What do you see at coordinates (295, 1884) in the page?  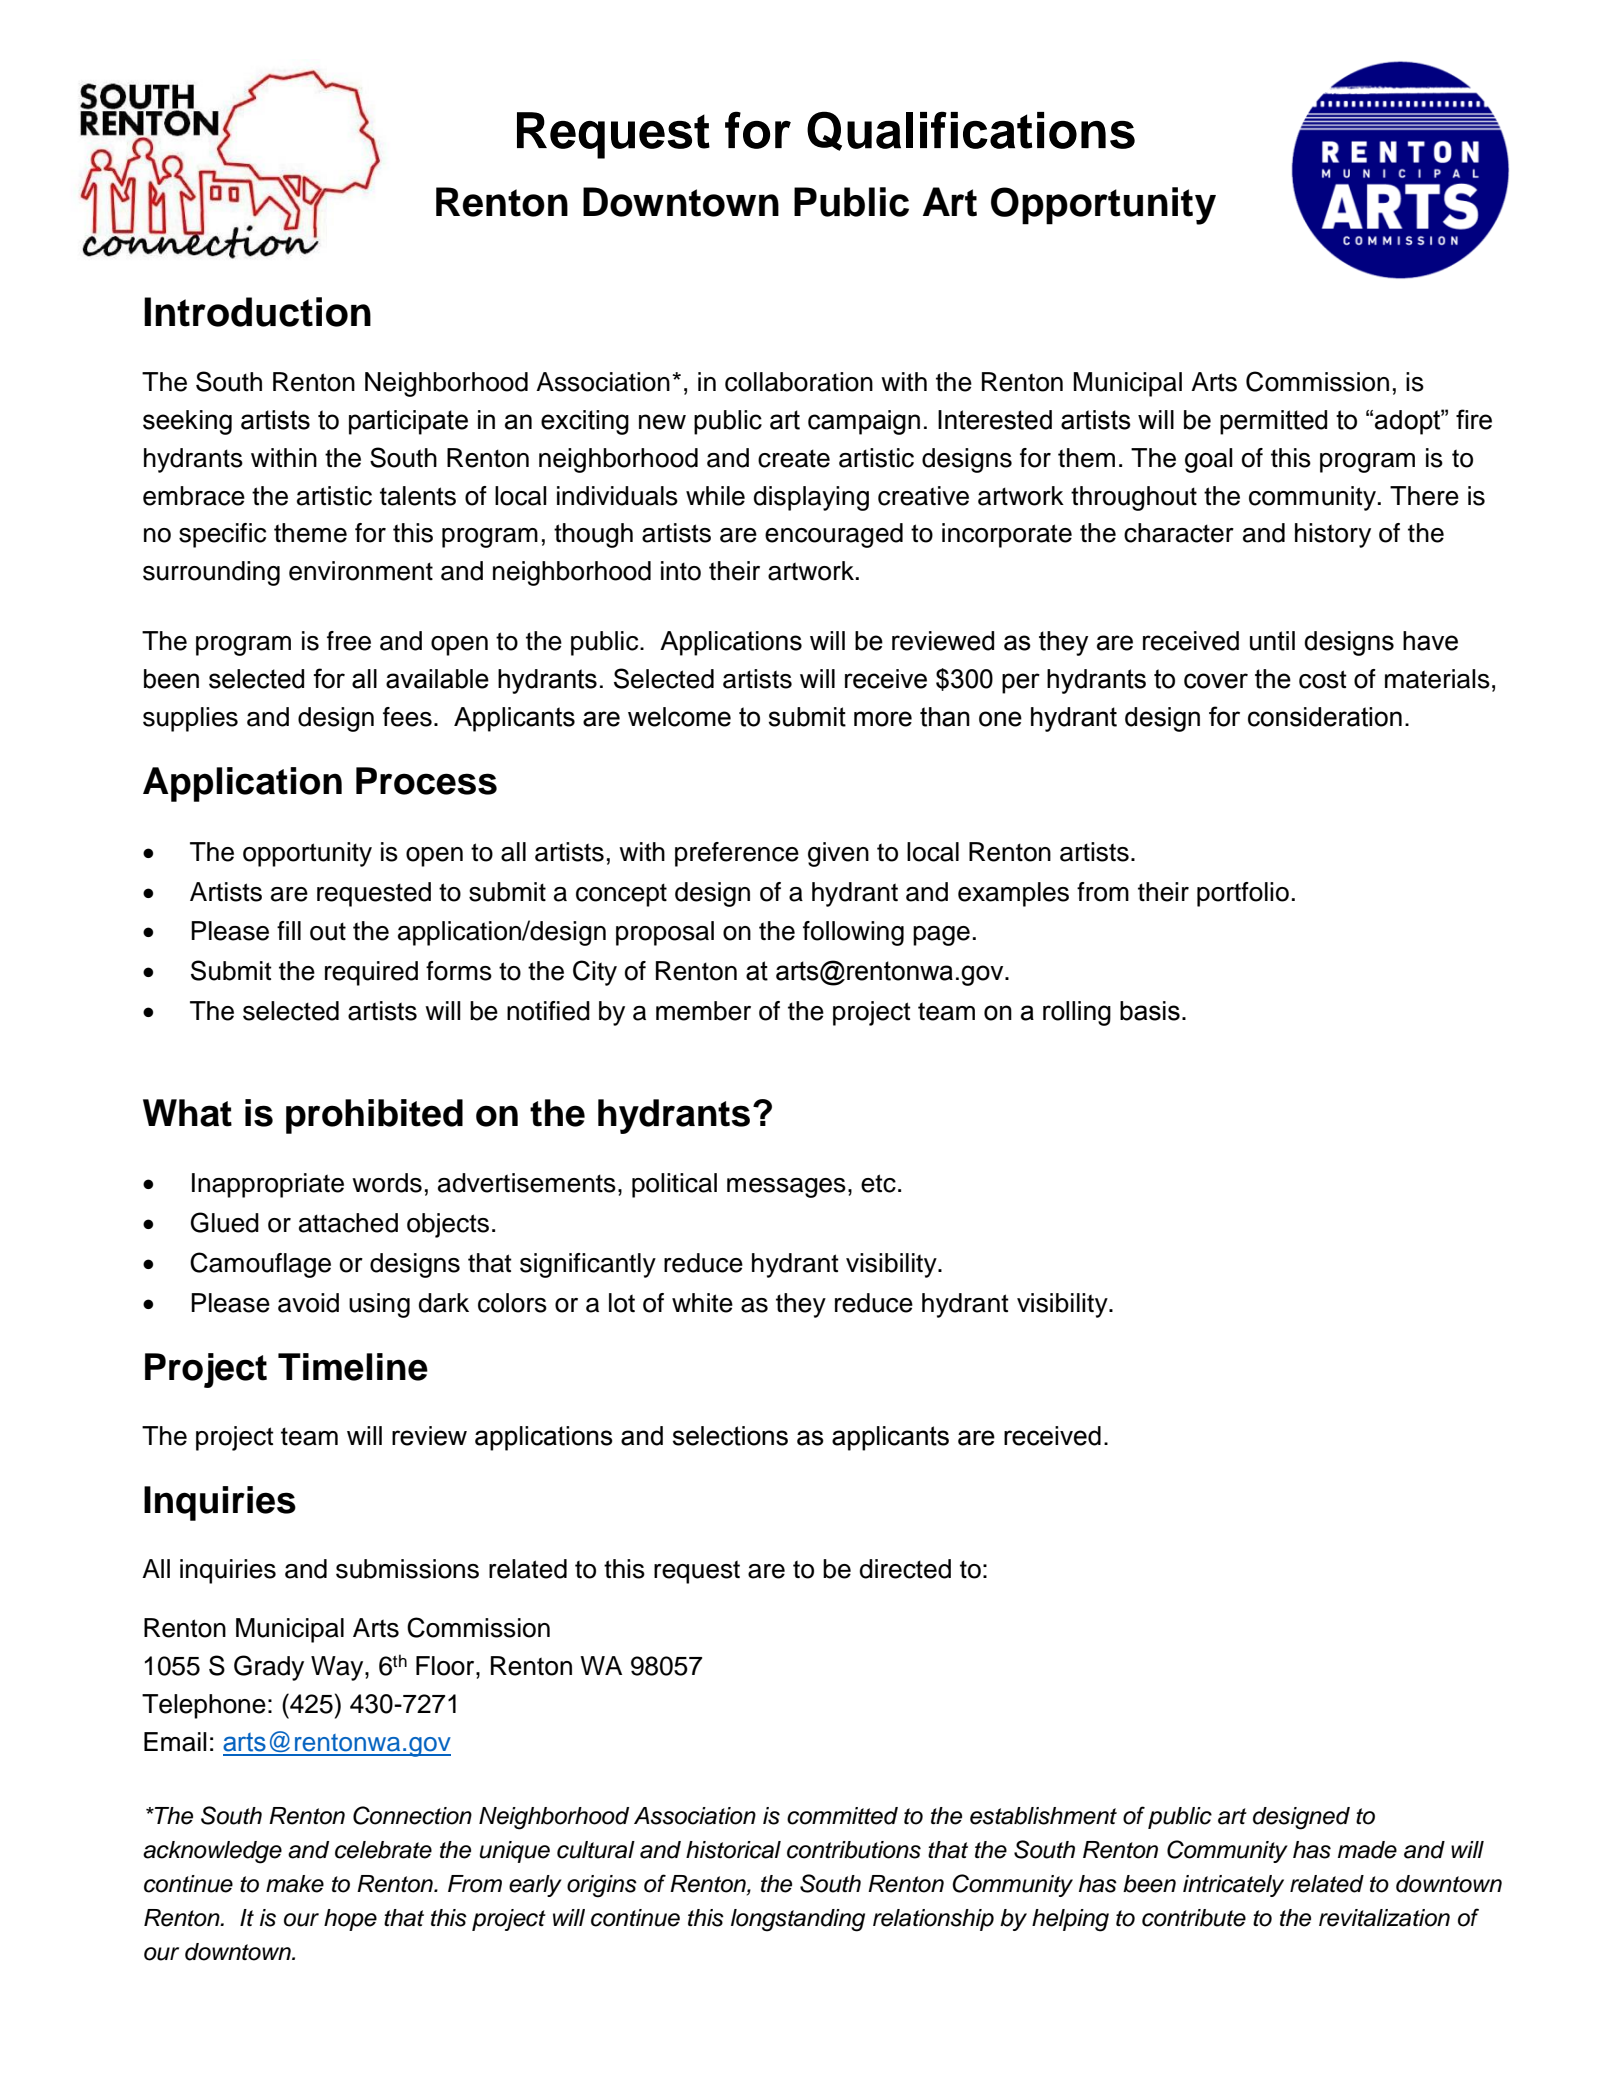 I see `make` at bounding box center [295, 1884].
